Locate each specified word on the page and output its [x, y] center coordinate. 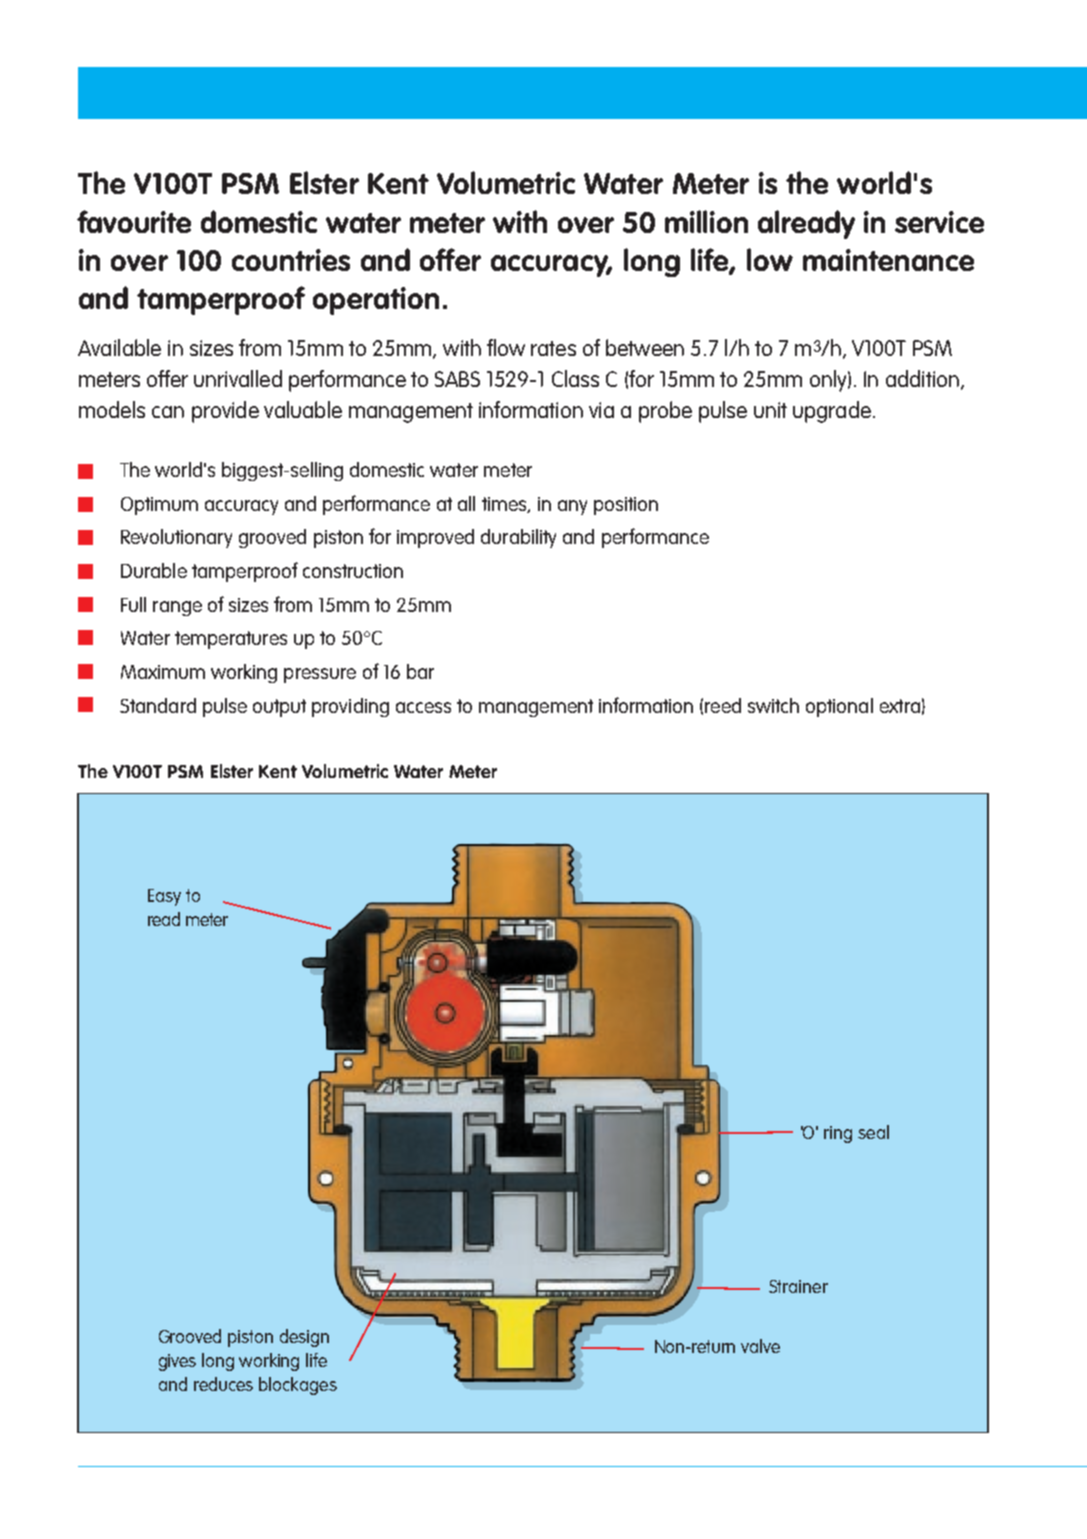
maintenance [888, 260]
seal [873, 1132]
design [304, 1338]
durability [518, 538]
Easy [164, 897]
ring [838, 1134]
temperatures [231, 640]
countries [291, 260]
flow [506, 347]
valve [760, 1346]
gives [177, 1362]
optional [839, 707]
